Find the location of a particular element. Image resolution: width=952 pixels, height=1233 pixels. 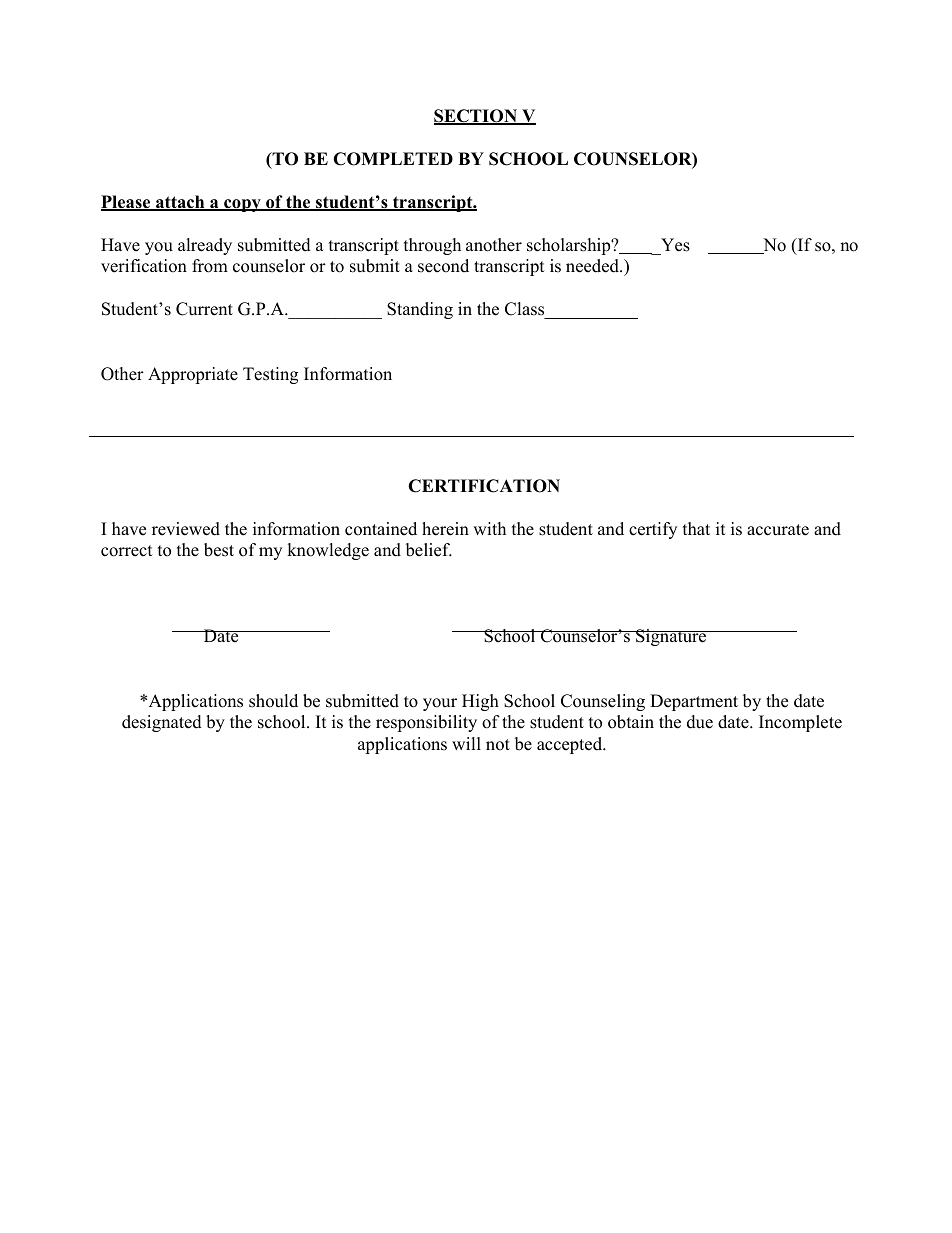

designated is located at coordinates (162, 723).
